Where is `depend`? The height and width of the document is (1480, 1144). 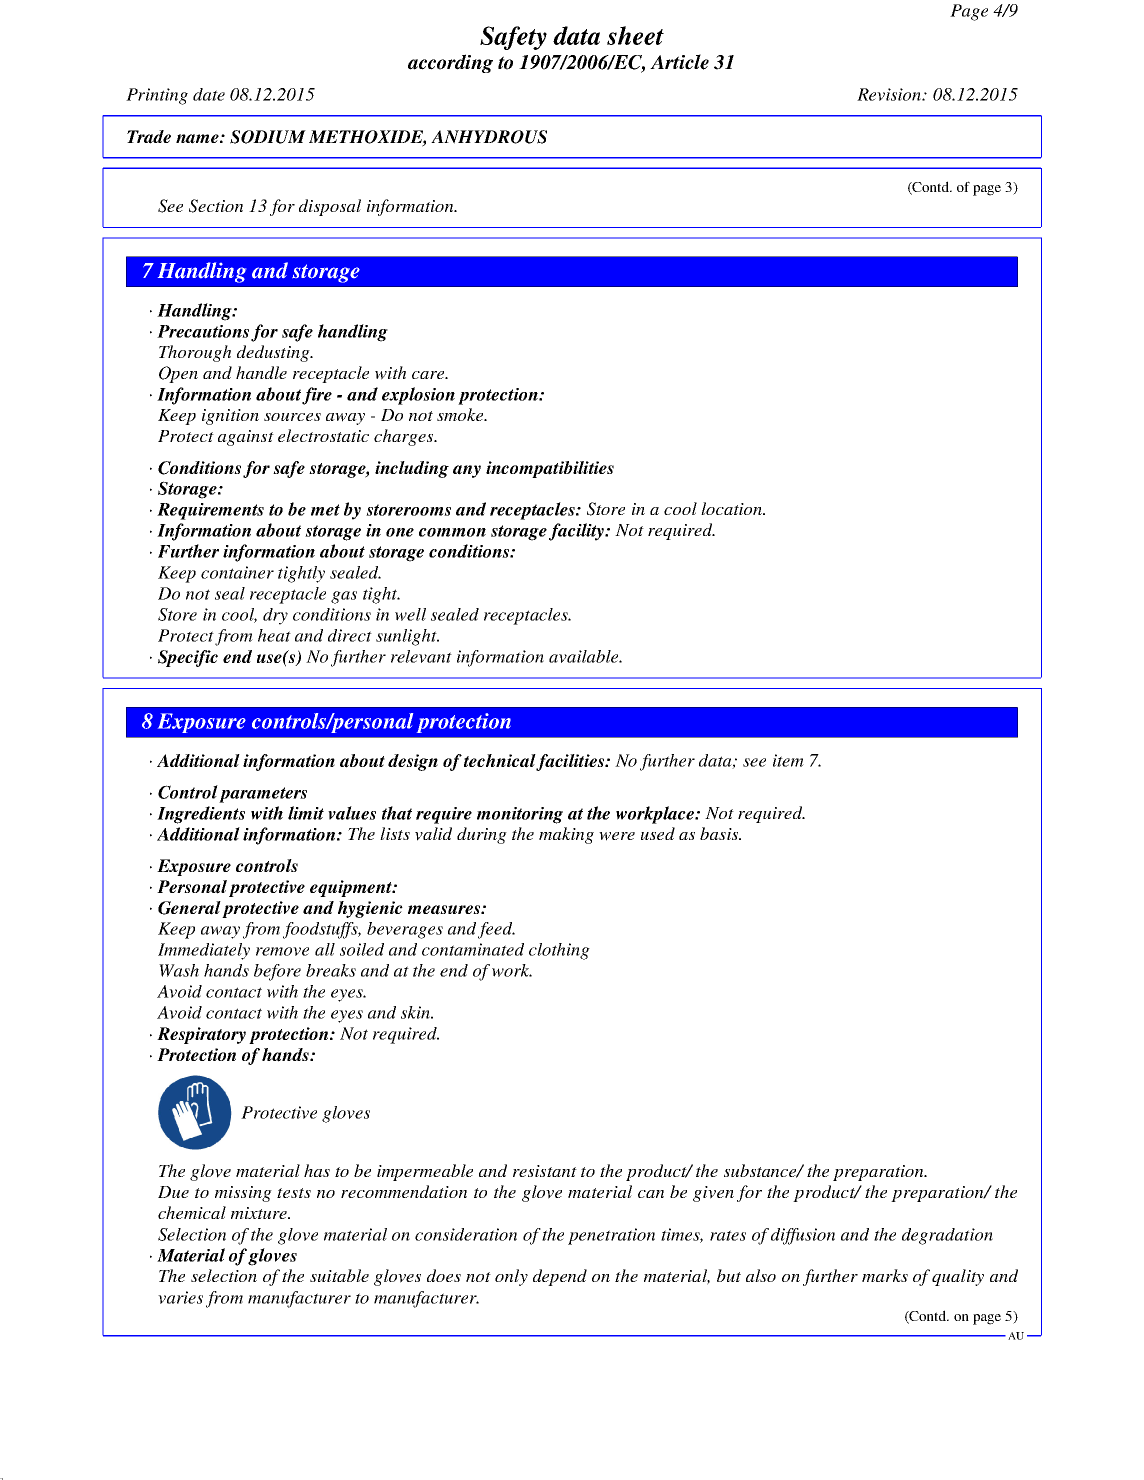 depend is located at coordinates (560, 1277).
